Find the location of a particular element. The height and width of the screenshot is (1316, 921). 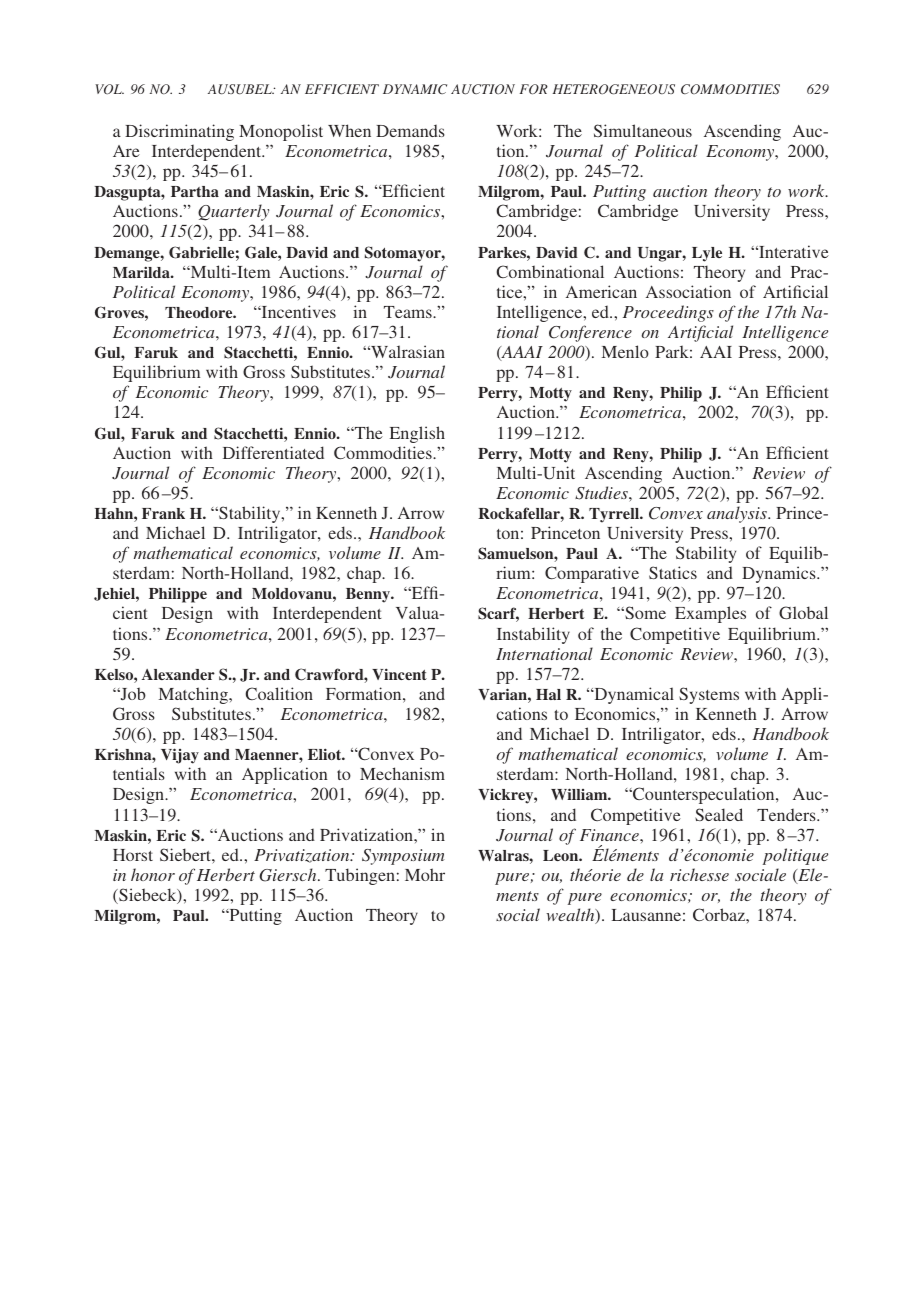

Quarterly is located at coordinates (233, 212).
